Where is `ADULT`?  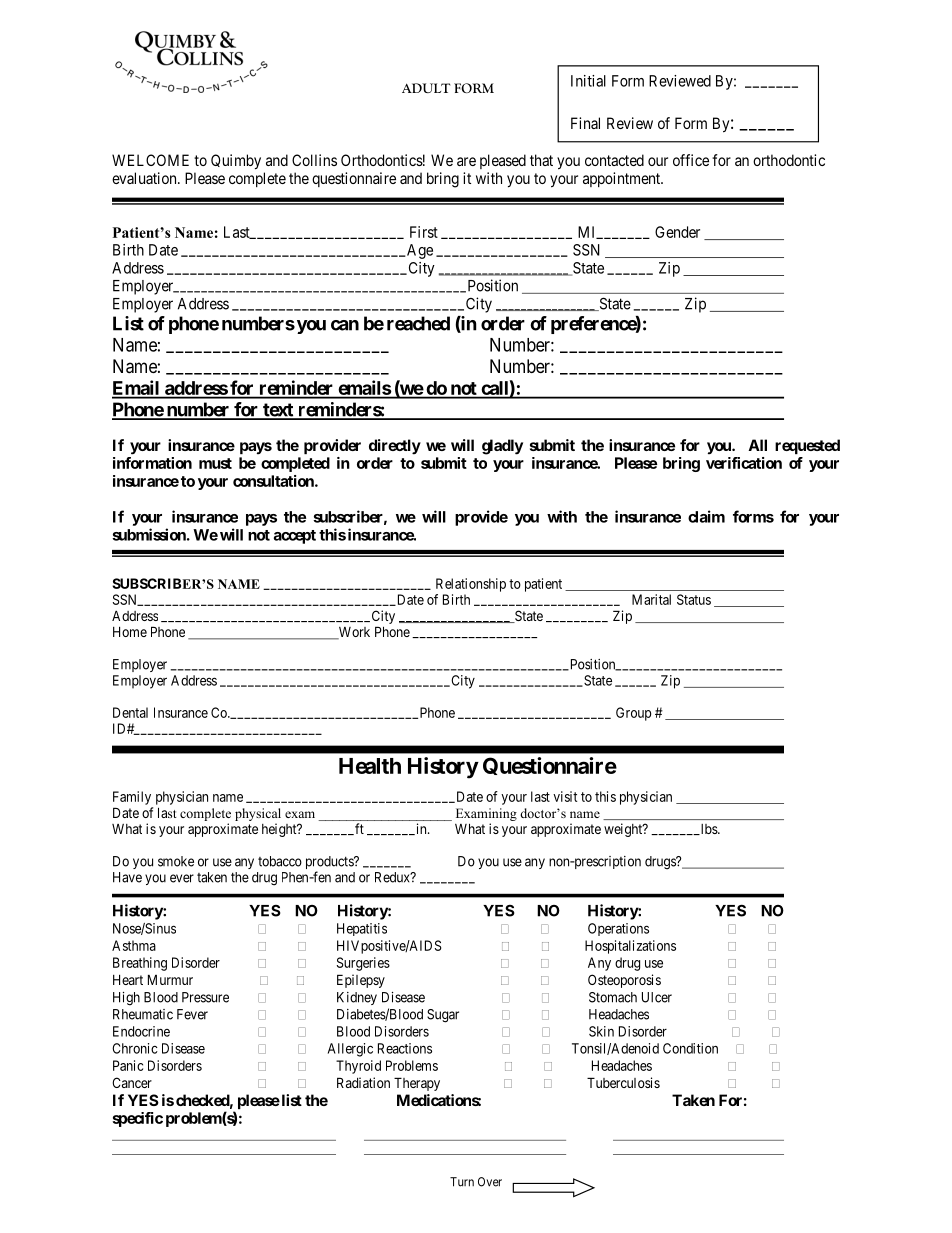
ADULT is located at coordinates (426, 88).
